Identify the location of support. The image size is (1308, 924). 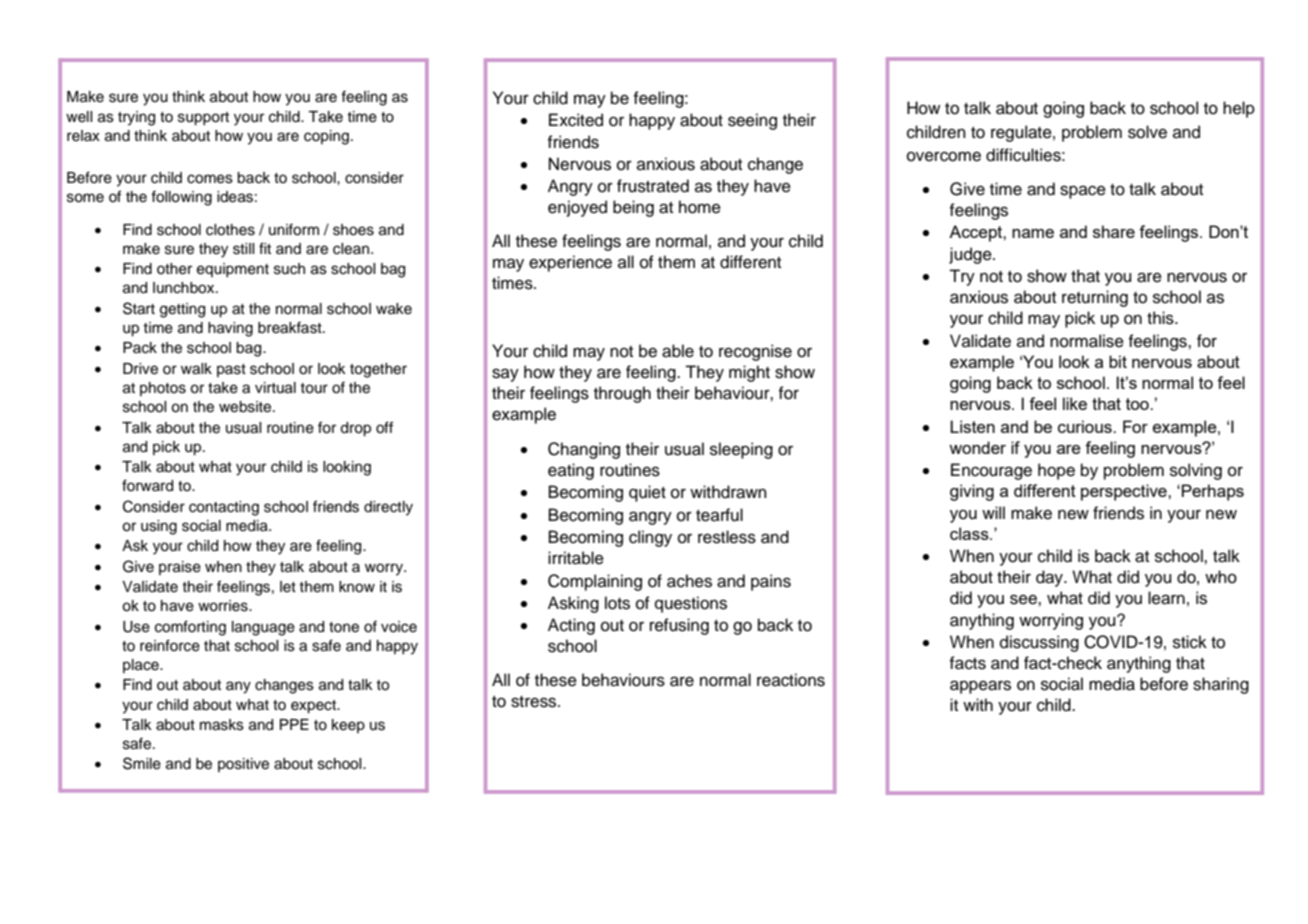
(203, 119).
